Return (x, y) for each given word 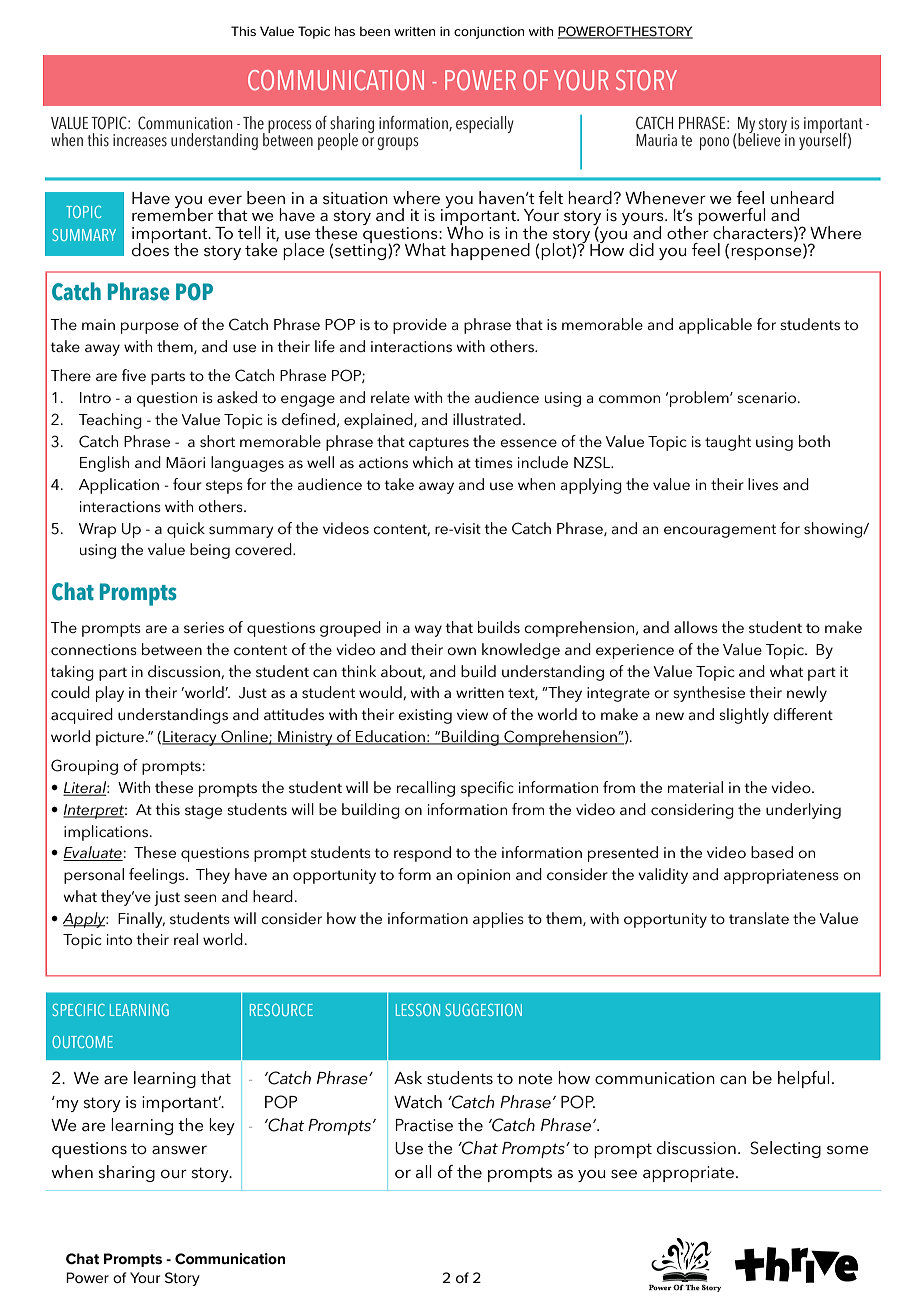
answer (179, 1150)
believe (760, 139)
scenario (768, 397)
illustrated (487, 419)
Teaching (110, 421)
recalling (426, 789)
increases (140, 140)
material (695, 787)
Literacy (190, 738)
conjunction (489, 33)
